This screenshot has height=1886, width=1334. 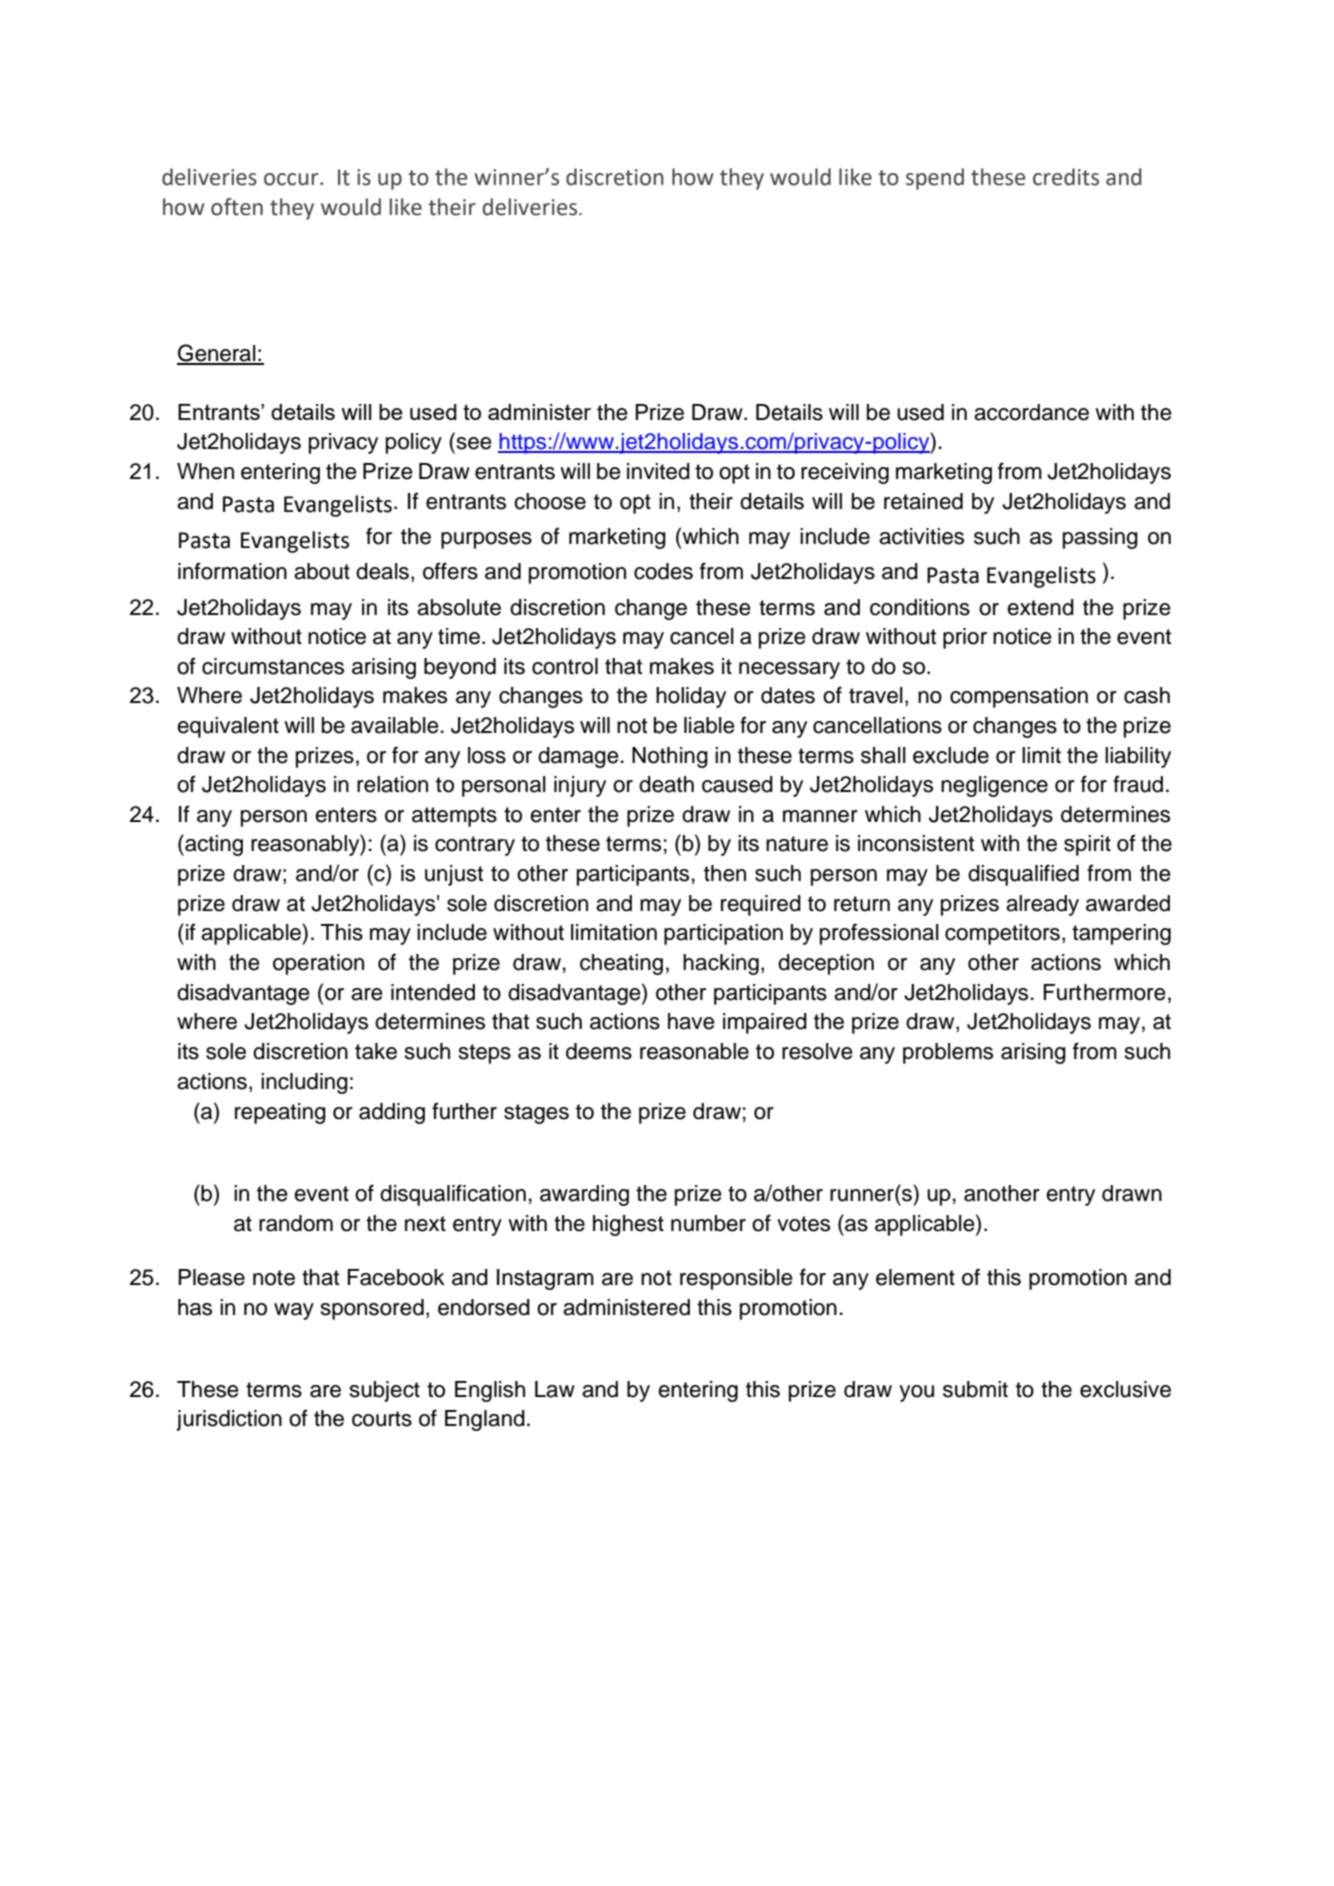 What do you see at coordinates (322, 571) in the screenshot?
I see `about` at bounding box center [322, 571].
